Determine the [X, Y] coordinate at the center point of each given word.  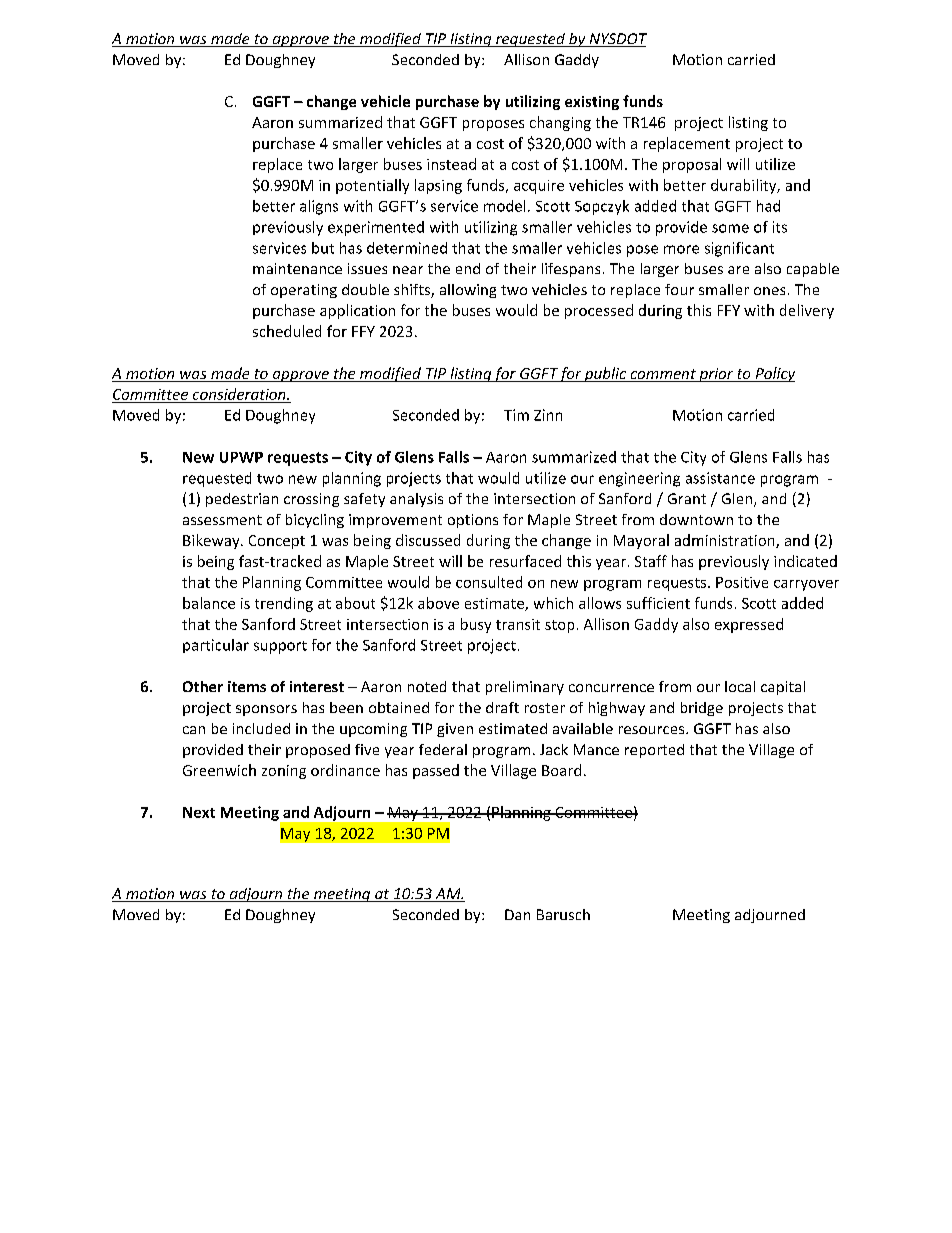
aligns [319, 207]
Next [199, 812]
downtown [696, 519]
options [473, 521]
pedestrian [242, 500]
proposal [692, 165]
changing [560, 123]
